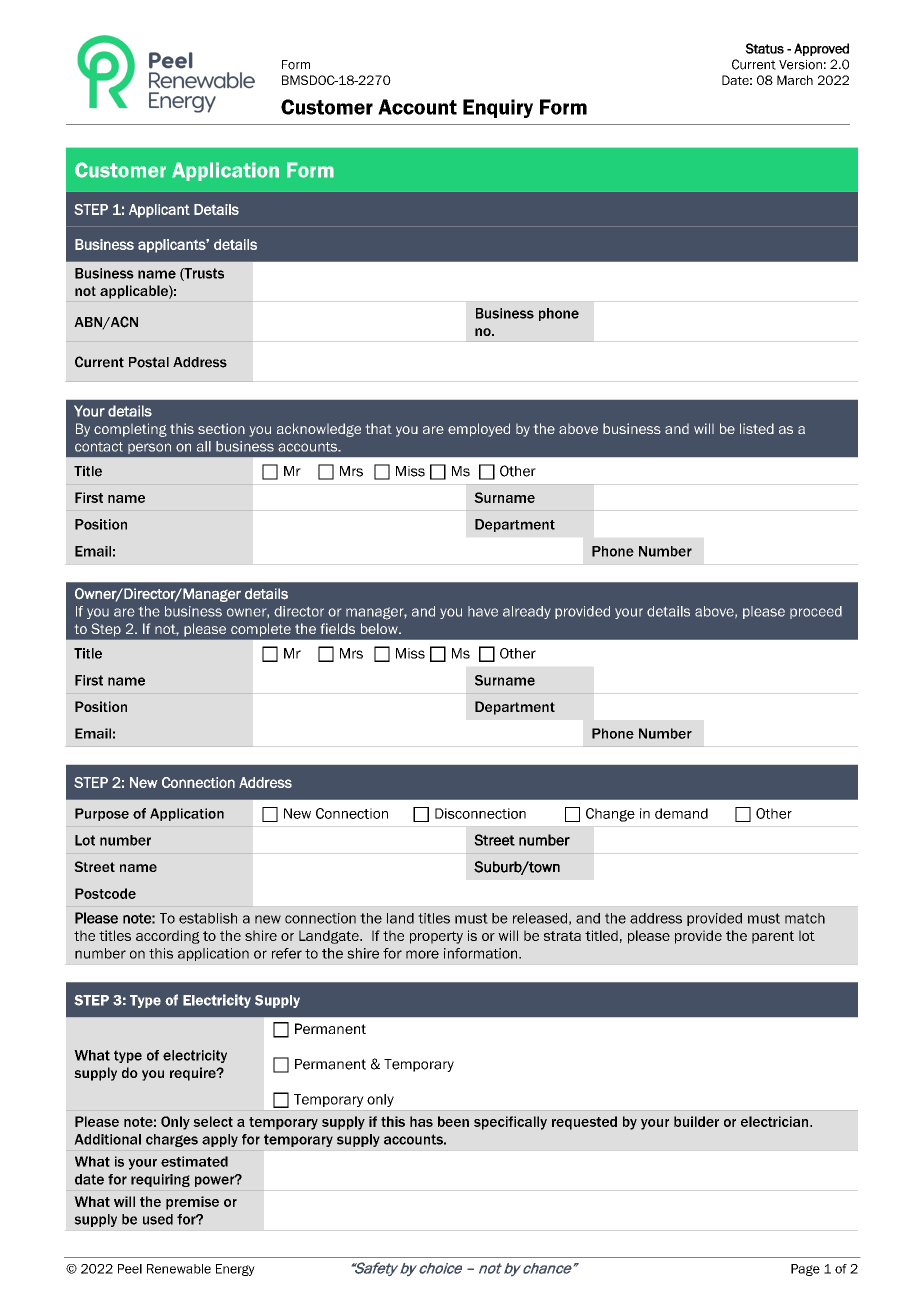 This page has height=1308, width=924. What do you see at coordinates (158, 1219) in the page?
I see `used` at bounding box center [158, 1219].
